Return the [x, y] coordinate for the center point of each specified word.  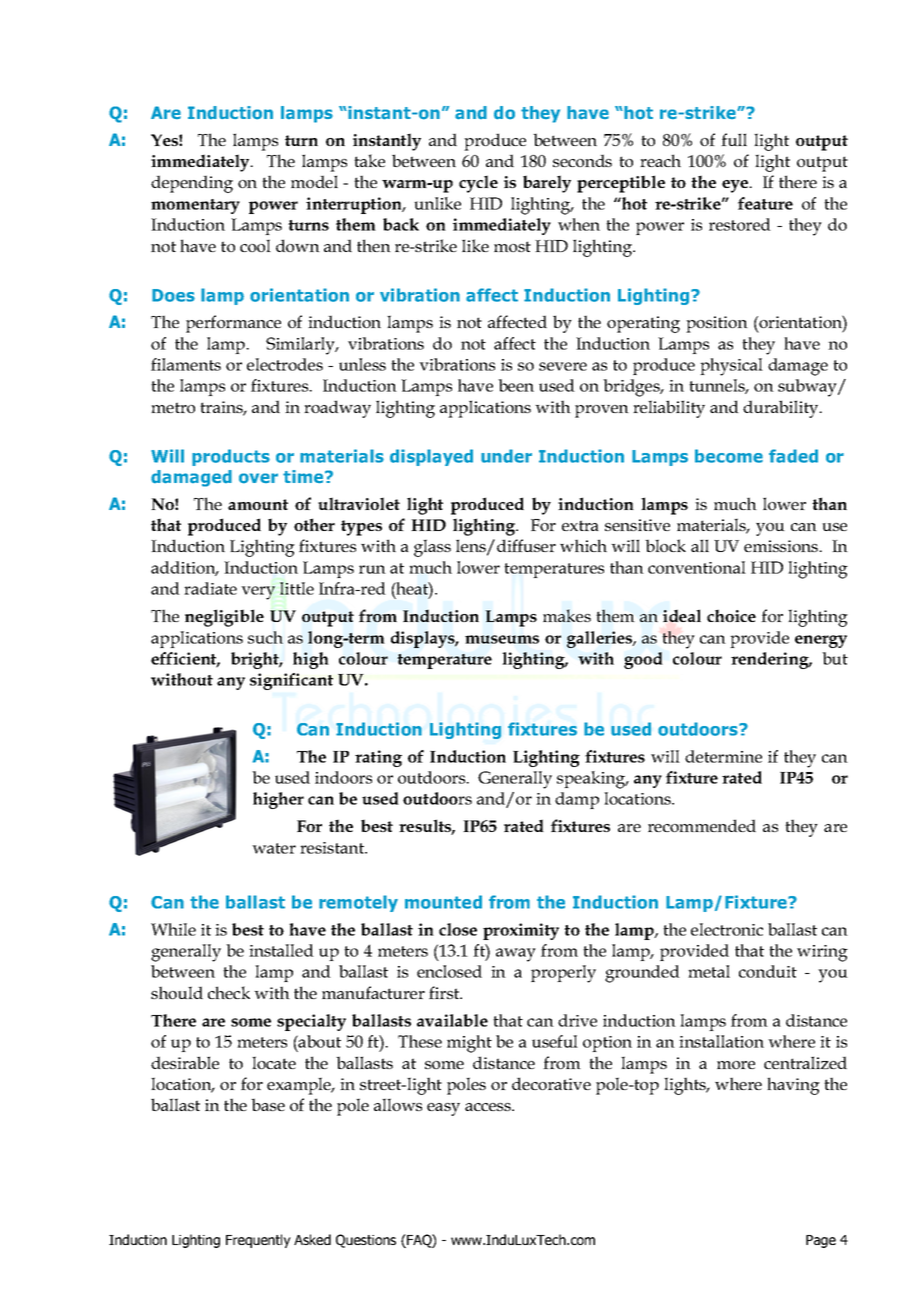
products [231, 457]
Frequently [258, 1241]
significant [291, 681]
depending [192, 184]
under [506, 456]
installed [281, 950]
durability [782, 409]
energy [821, 641]
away [516, 955]
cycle [478, 184]
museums [502, 639]
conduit [768, 971]
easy [443, 1109]
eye [736, 186]
